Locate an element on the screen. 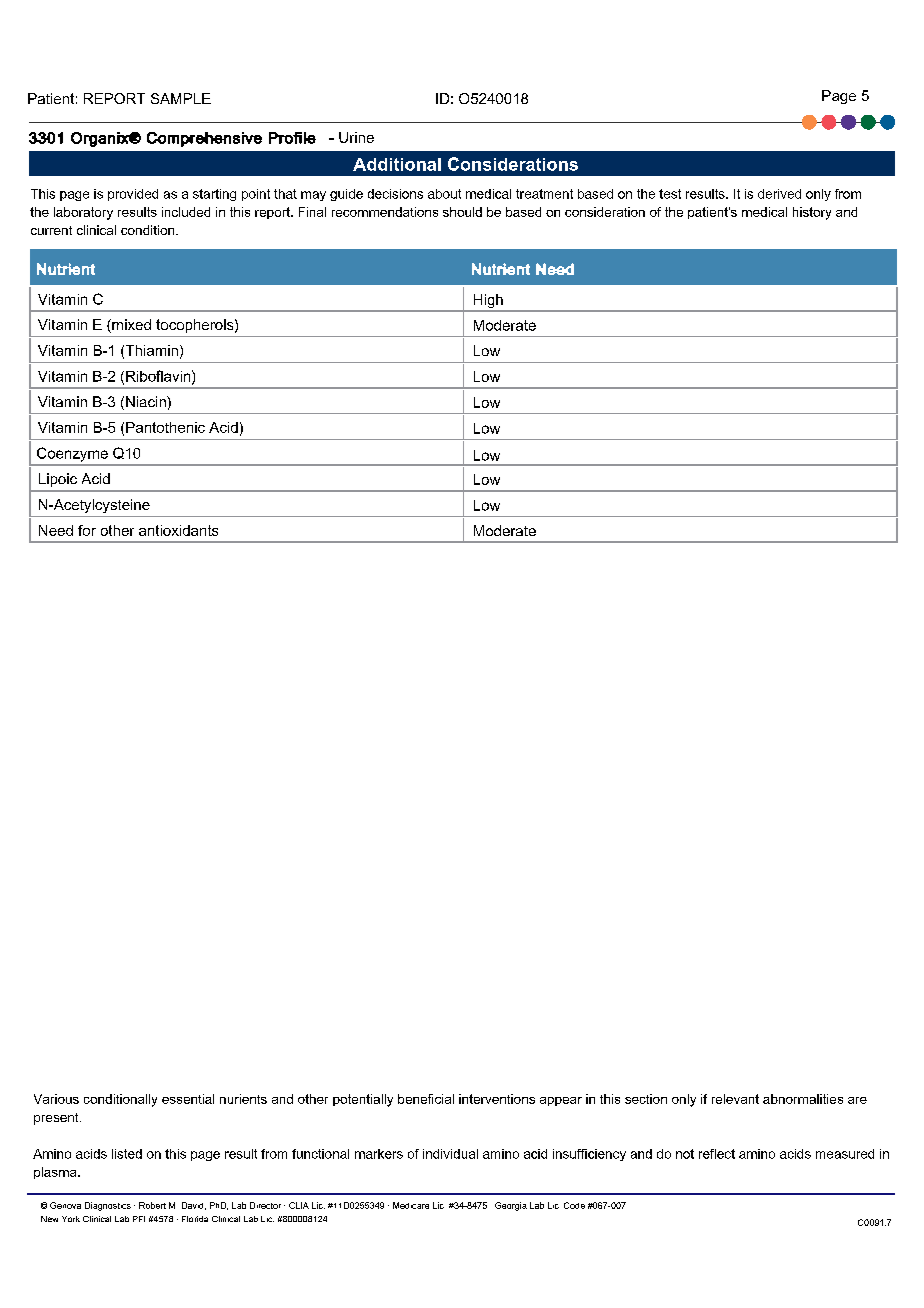  Additional is located at coordinates (397, 164).
